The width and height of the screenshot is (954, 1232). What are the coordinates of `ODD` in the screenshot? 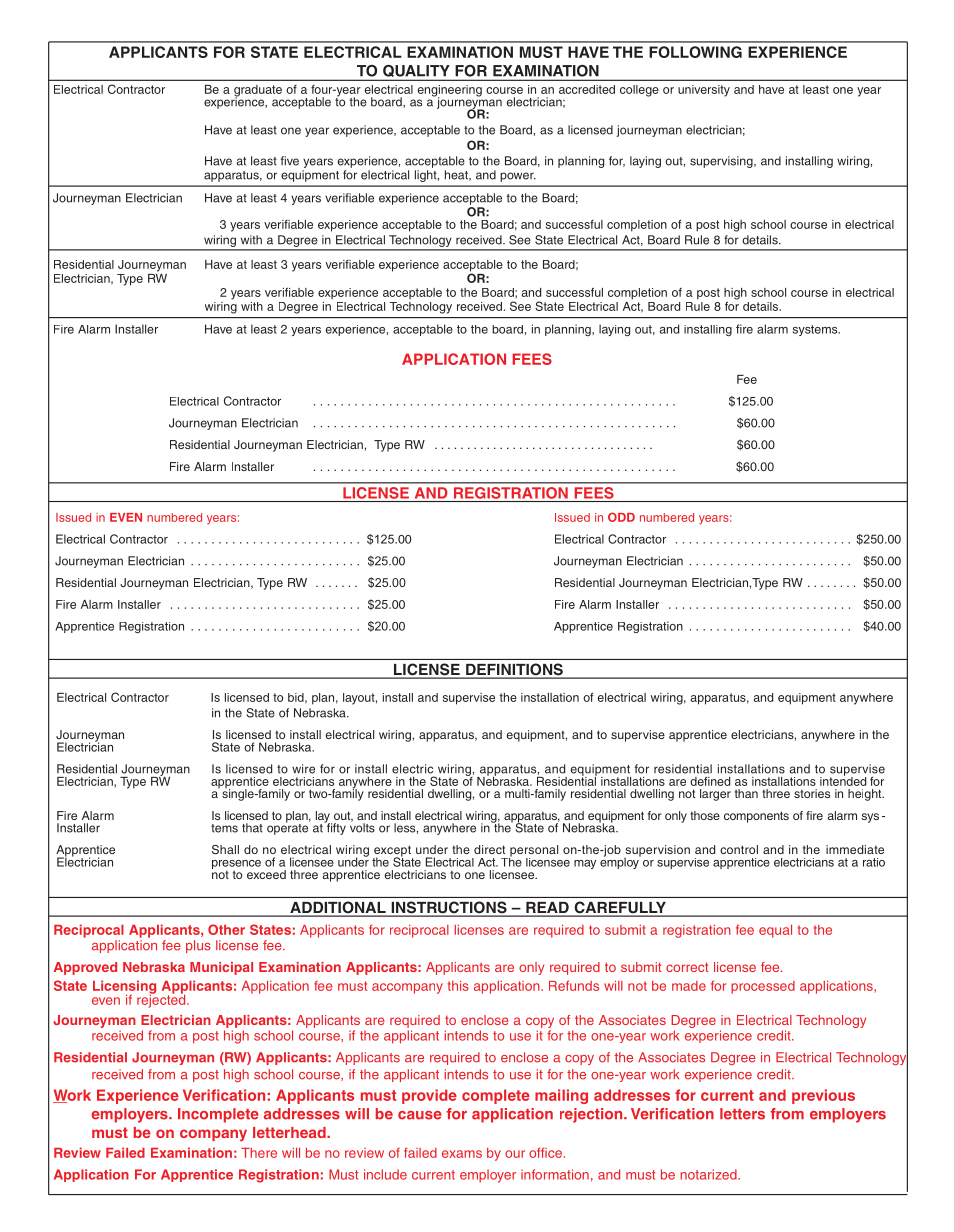 It's located at (621, 517).
